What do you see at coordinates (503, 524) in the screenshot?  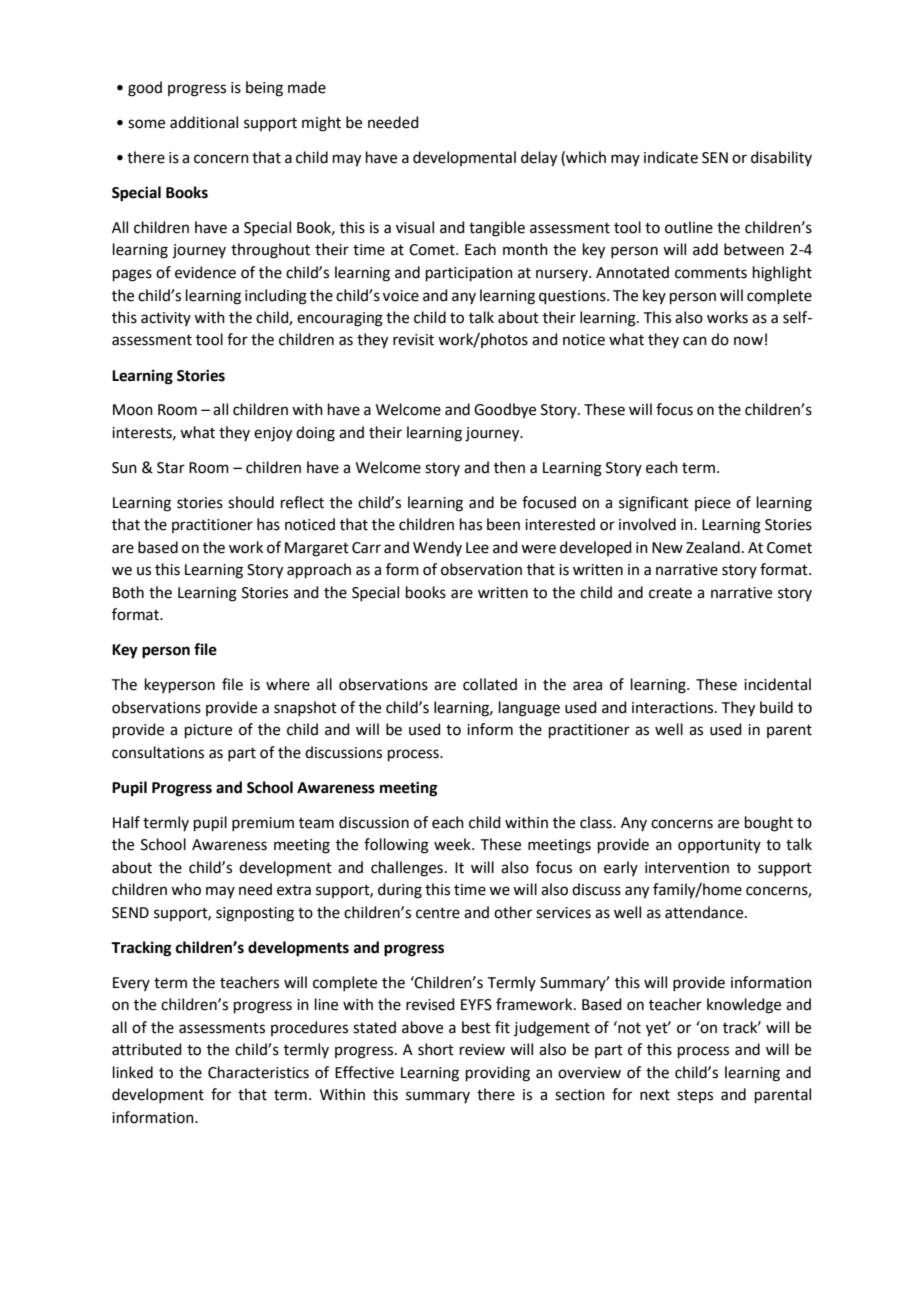 I see `been` at bounding box center [503, 524].
